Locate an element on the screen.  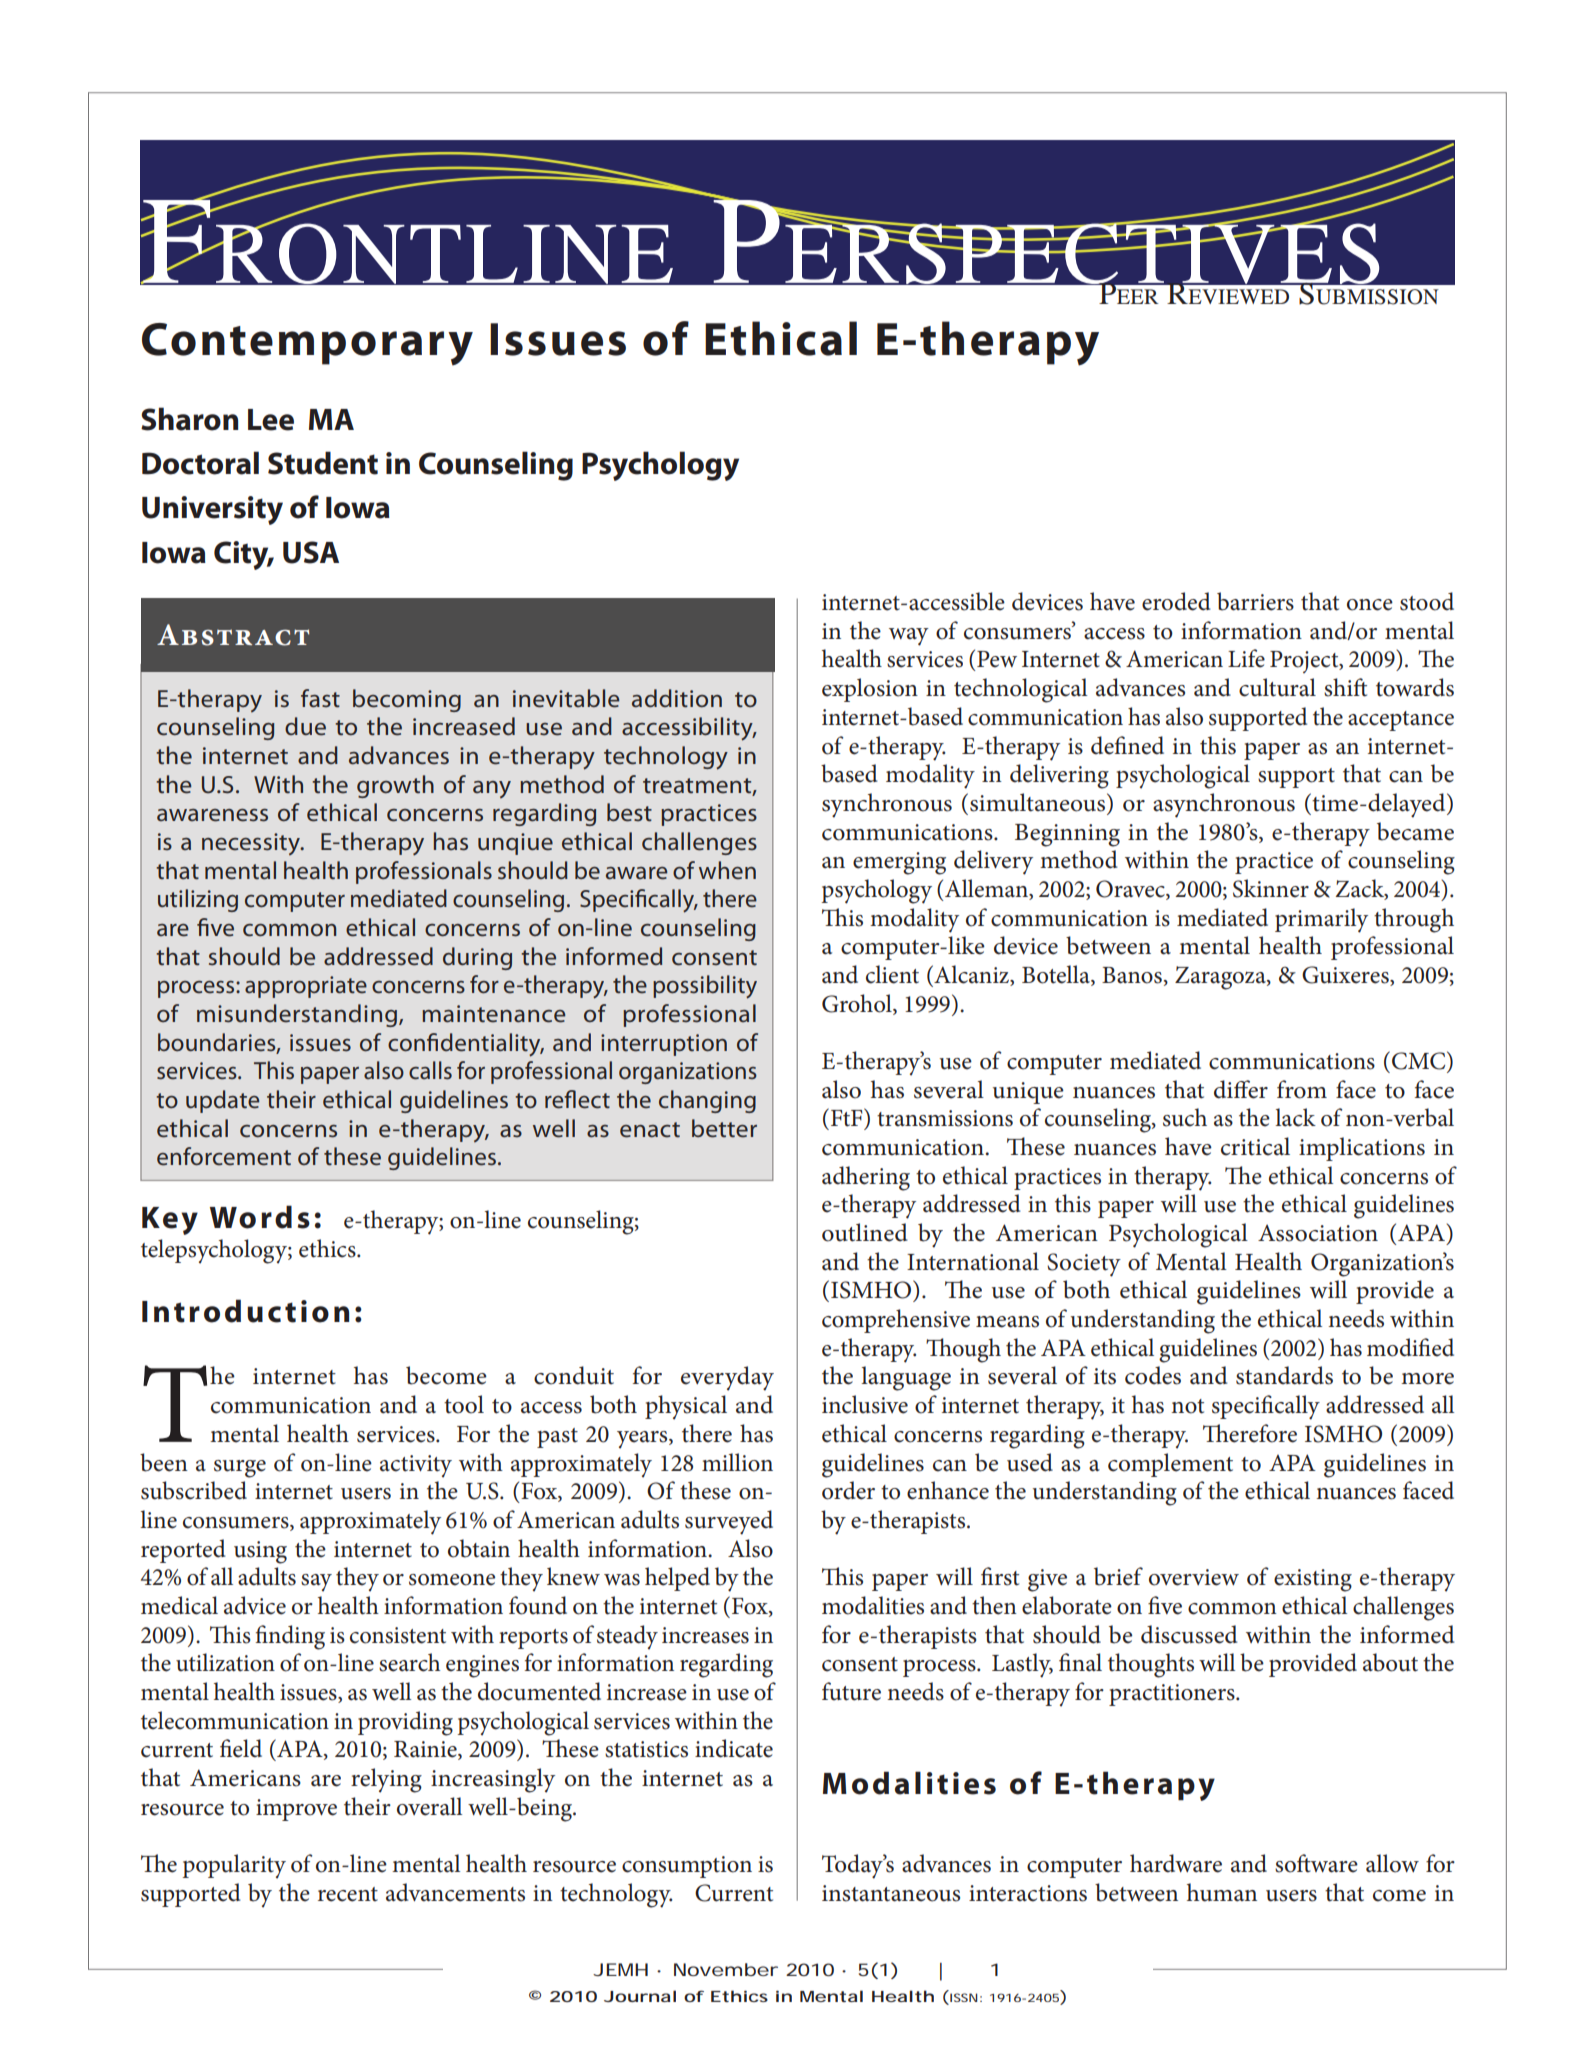
barriers is located at coordinates (1255, 601).
